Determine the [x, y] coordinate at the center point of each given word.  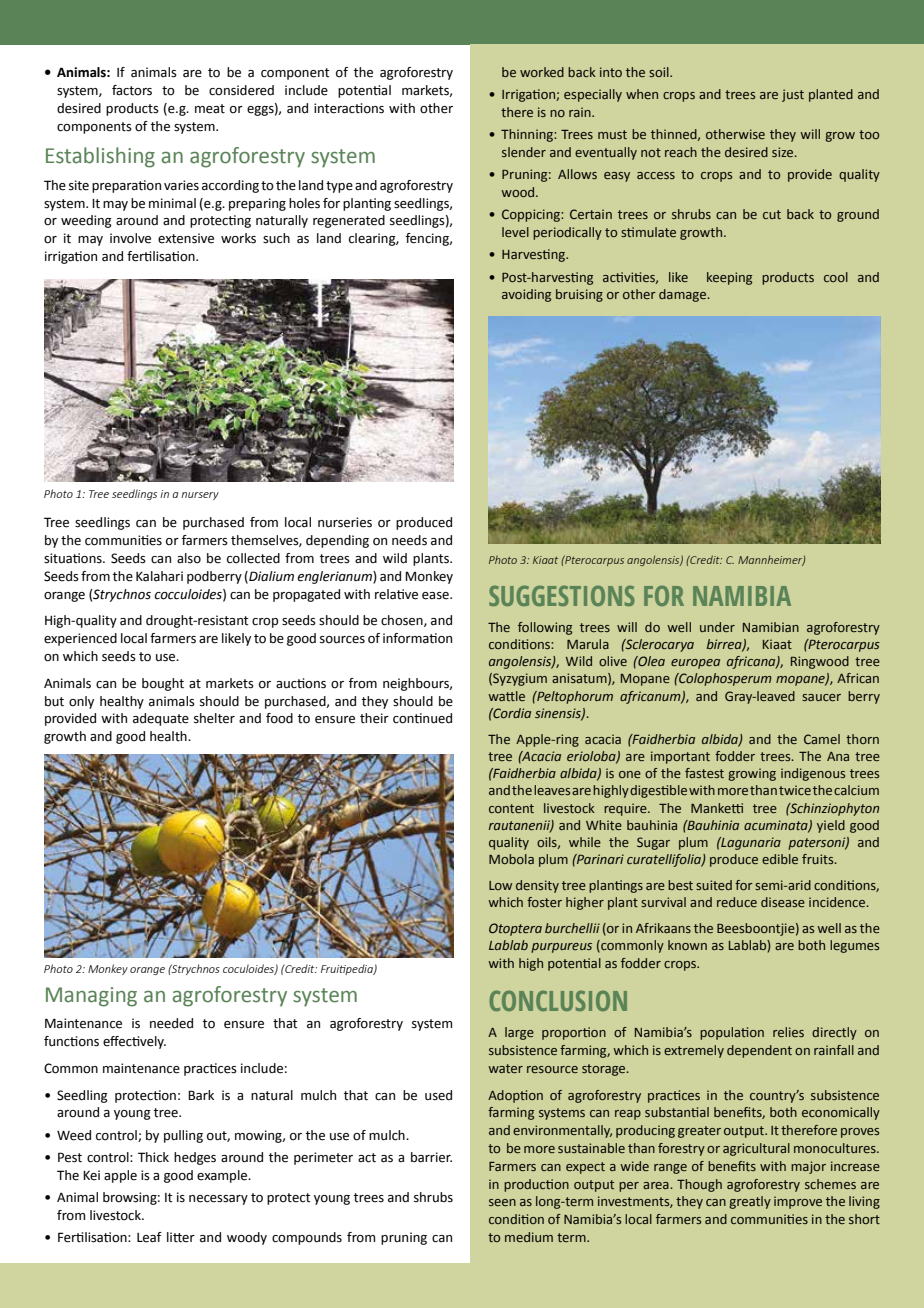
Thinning [528, 135]
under [717, 627]
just [793, 95]
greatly [750, 1202]
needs [409, 540]
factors [132, 90]
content [511, 808]
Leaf [149, 1237]
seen [502, 1202]
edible [780, 859]
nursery [200, 496]
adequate [161, 719]
